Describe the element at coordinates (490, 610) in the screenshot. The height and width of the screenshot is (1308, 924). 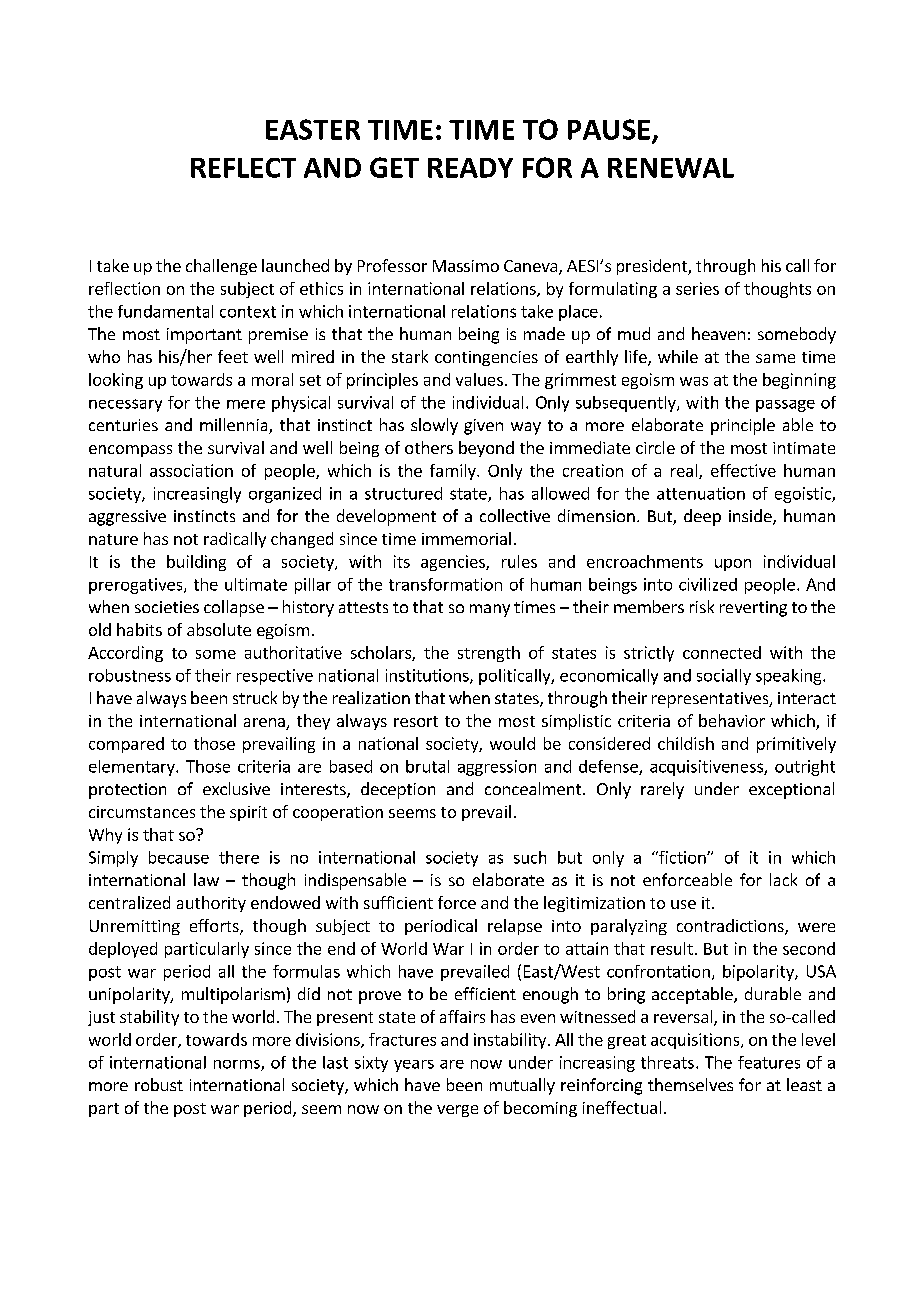
I see `many` at that location.
